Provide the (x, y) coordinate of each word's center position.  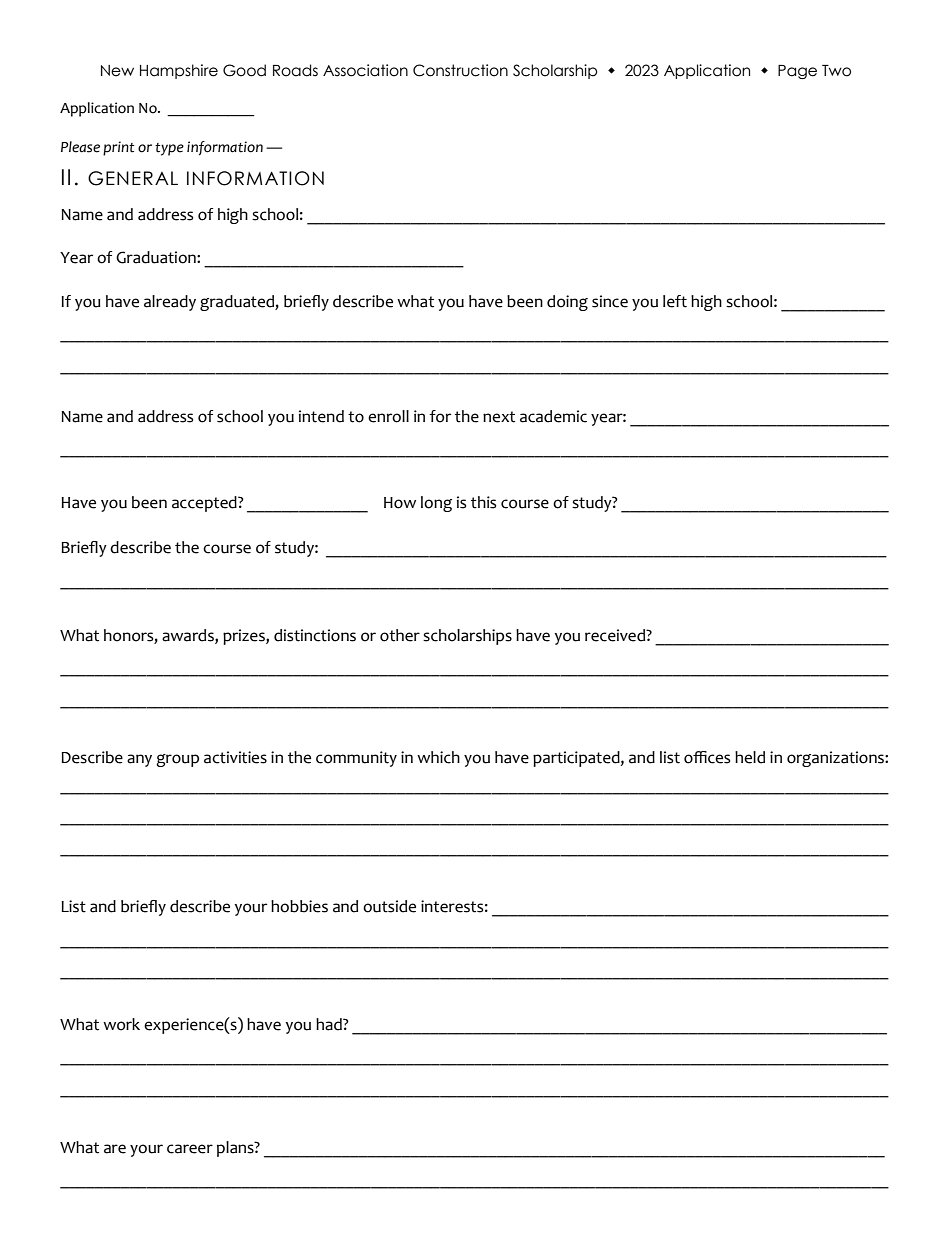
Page (797, 72)
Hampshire (179, 71)
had (330, 1024)
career (190, 1149)
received (616, 635)
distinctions (315, 635)
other (400, 635)
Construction (460, 70)
